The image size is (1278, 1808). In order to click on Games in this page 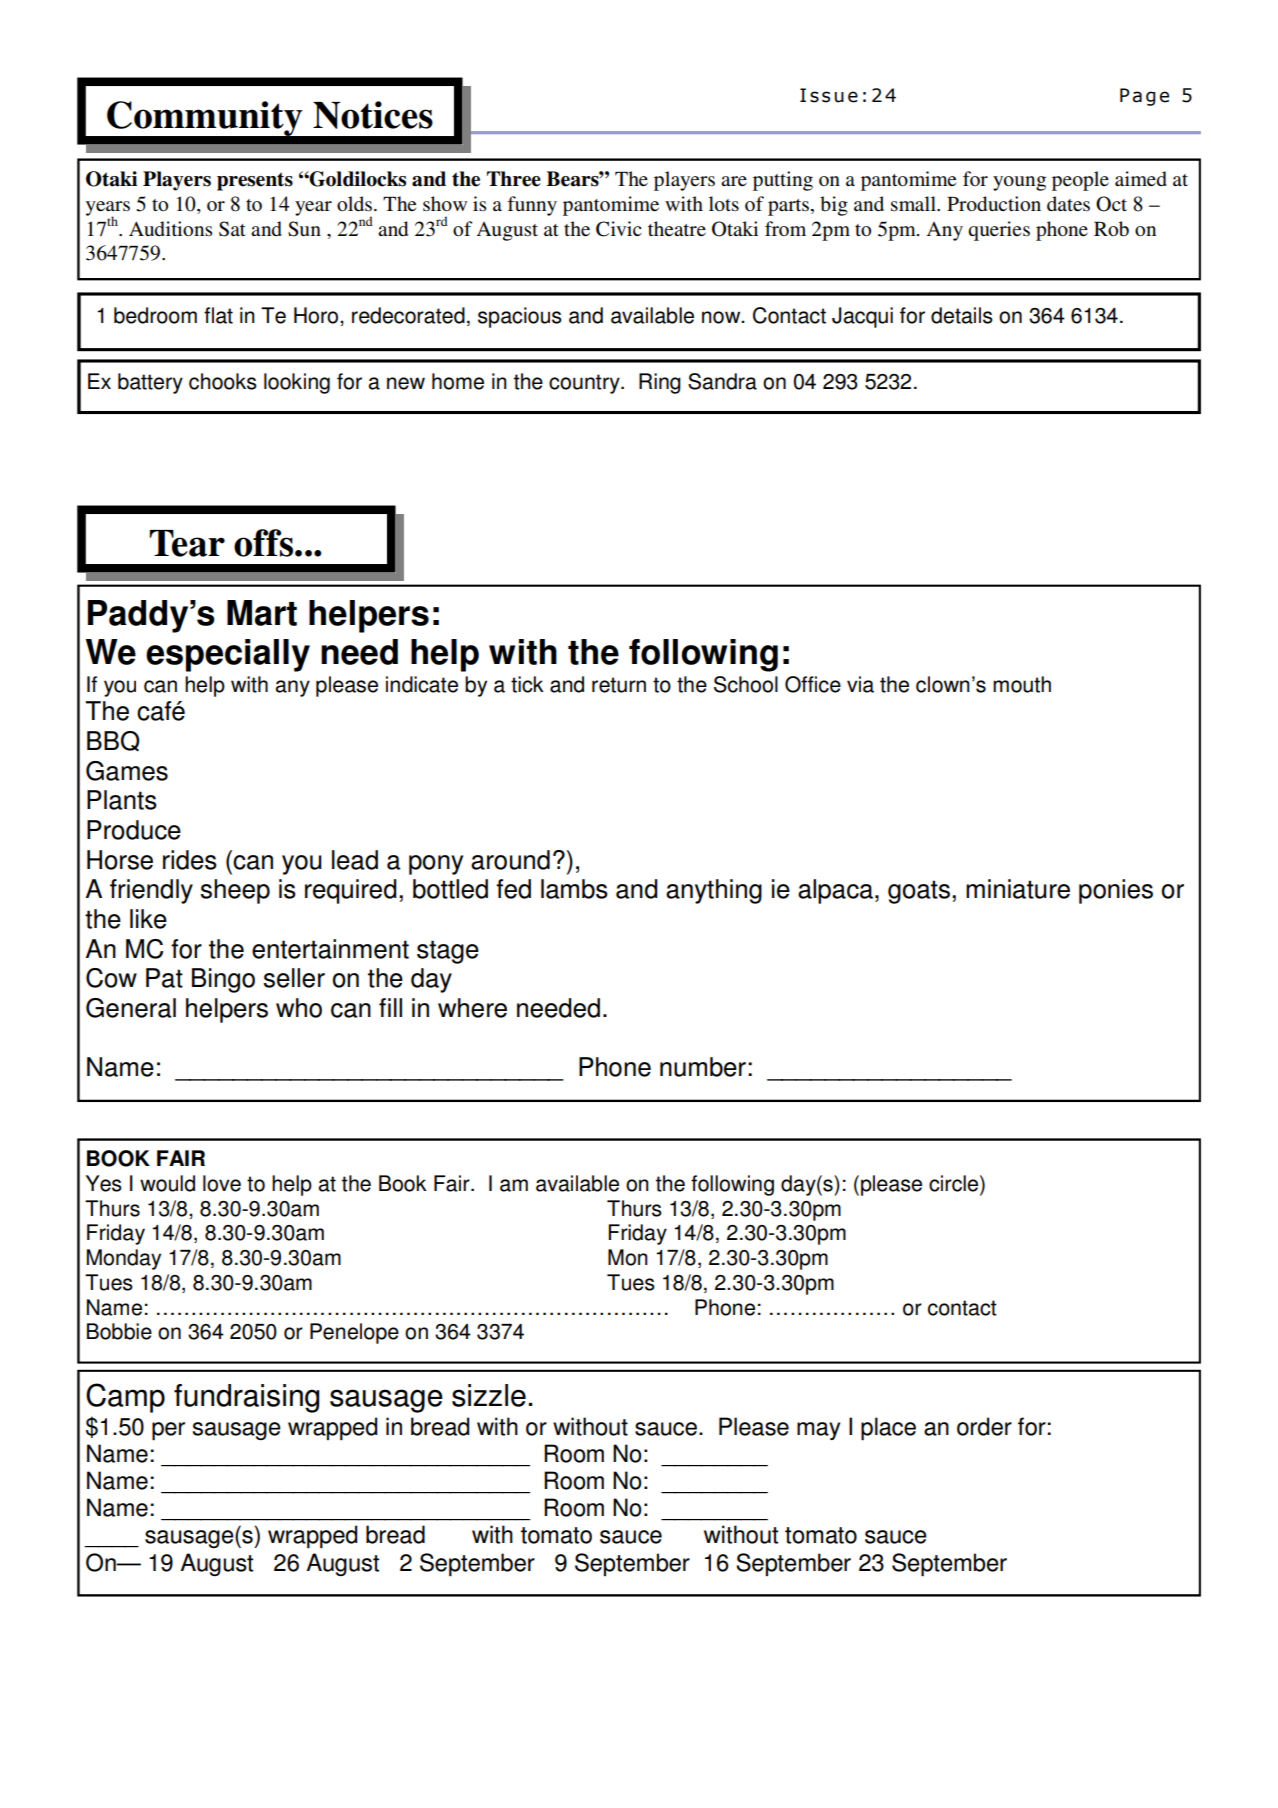, I will do `click(127, 771)`.
